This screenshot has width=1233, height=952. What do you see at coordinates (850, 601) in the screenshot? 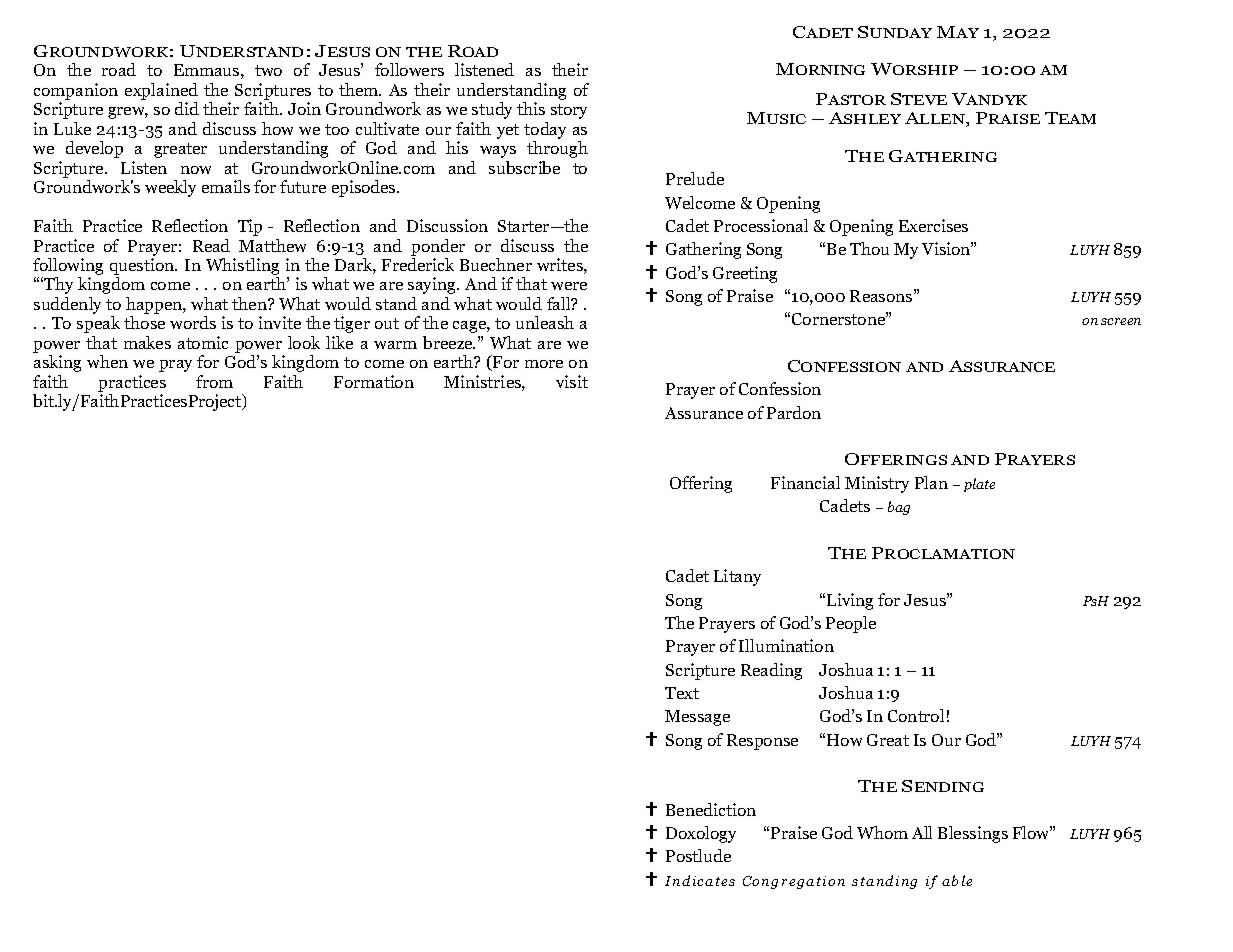
I see `Living` at bounding box center [850, 601].
